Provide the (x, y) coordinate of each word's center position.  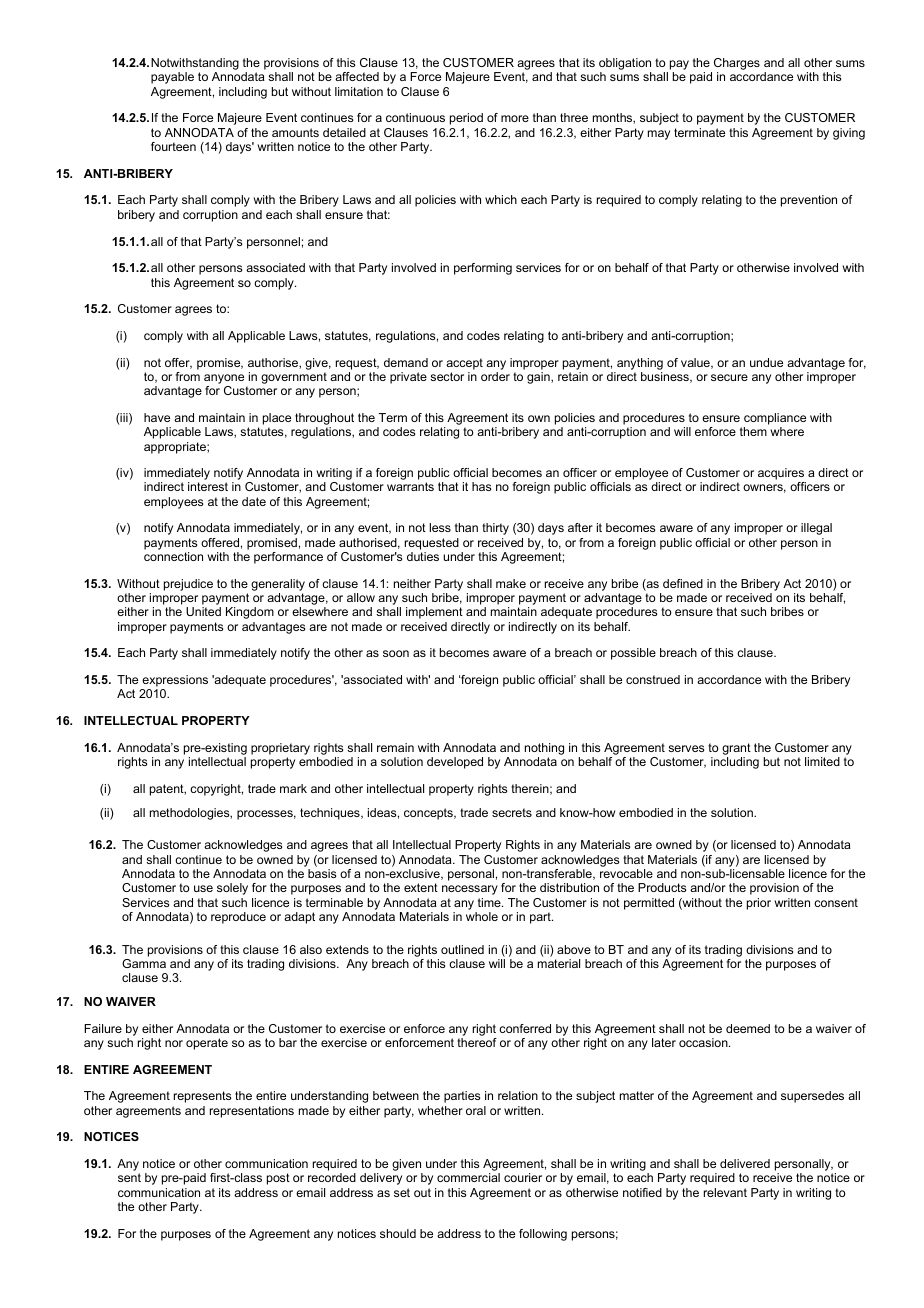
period (466, 119)
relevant (725, 1192)
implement (434, 613)
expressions (175, 681)
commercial (468, 1177)
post (278, 1179)
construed (653, 679)
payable (172, 78)
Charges (737, 65)
